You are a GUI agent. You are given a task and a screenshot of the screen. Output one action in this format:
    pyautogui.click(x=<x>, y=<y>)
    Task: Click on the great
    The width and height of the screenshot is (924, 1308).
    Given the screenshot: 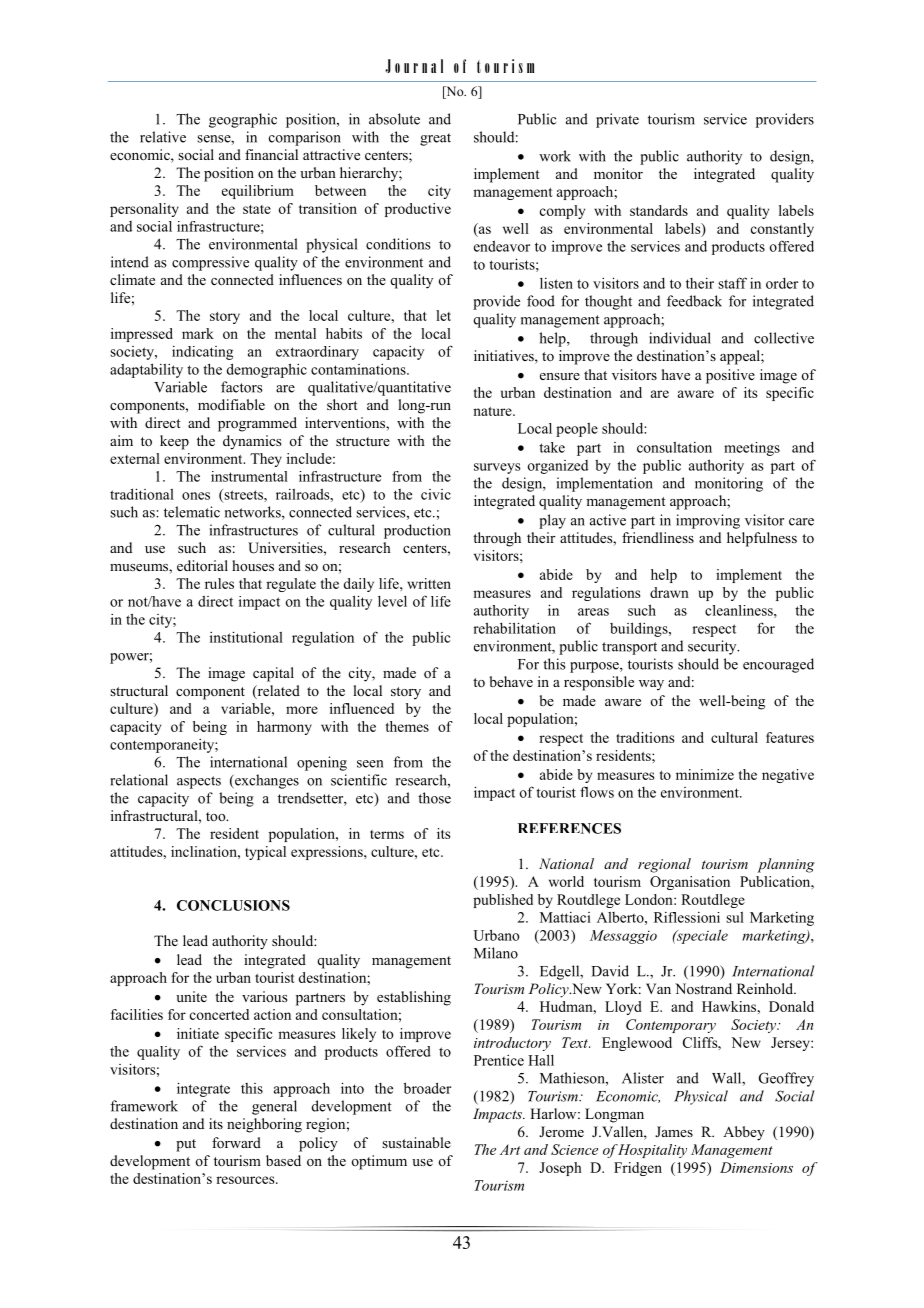 What is the action you would take?
    pyautogui.click(x=435, y=139)
